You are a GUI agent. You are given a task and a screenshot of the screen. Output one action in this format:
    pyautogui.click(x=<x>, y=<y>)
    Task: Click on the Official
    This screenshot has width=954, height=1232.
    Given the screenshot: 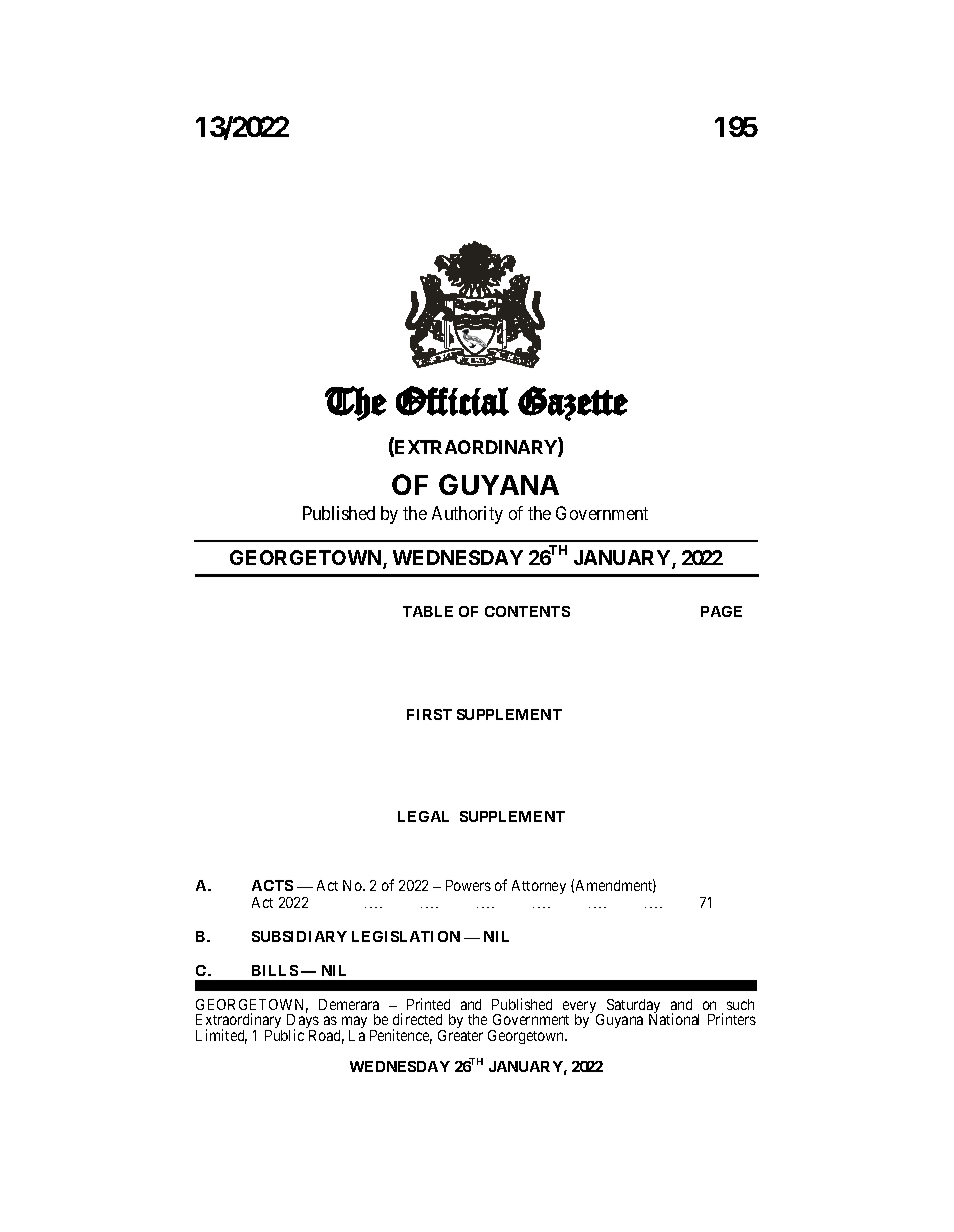 What is the action you would take?
    pyautogui.click(x=452, y=401)
